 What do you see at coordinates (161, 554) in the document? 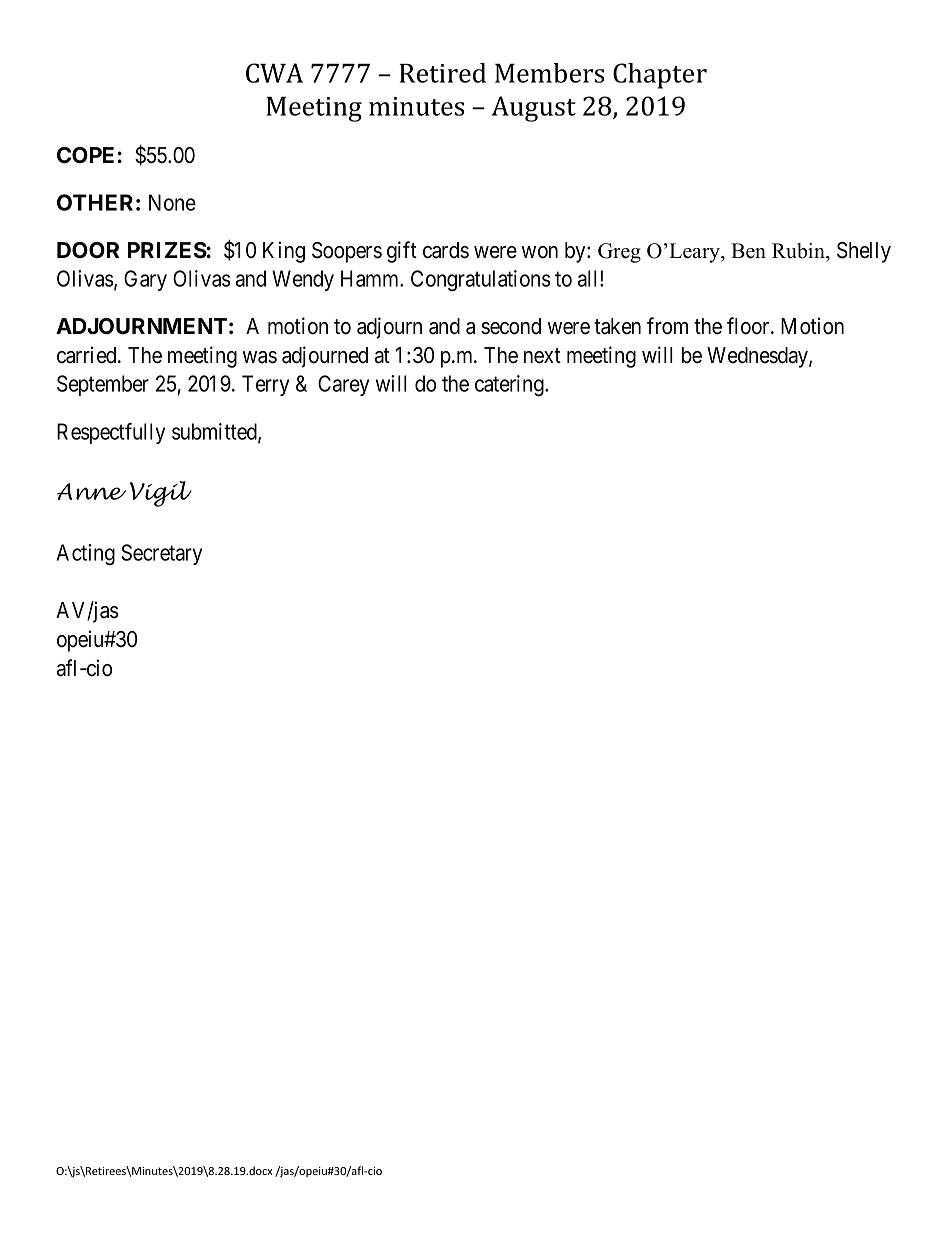
I see `Secretary` at bounding box center [161, 554].
